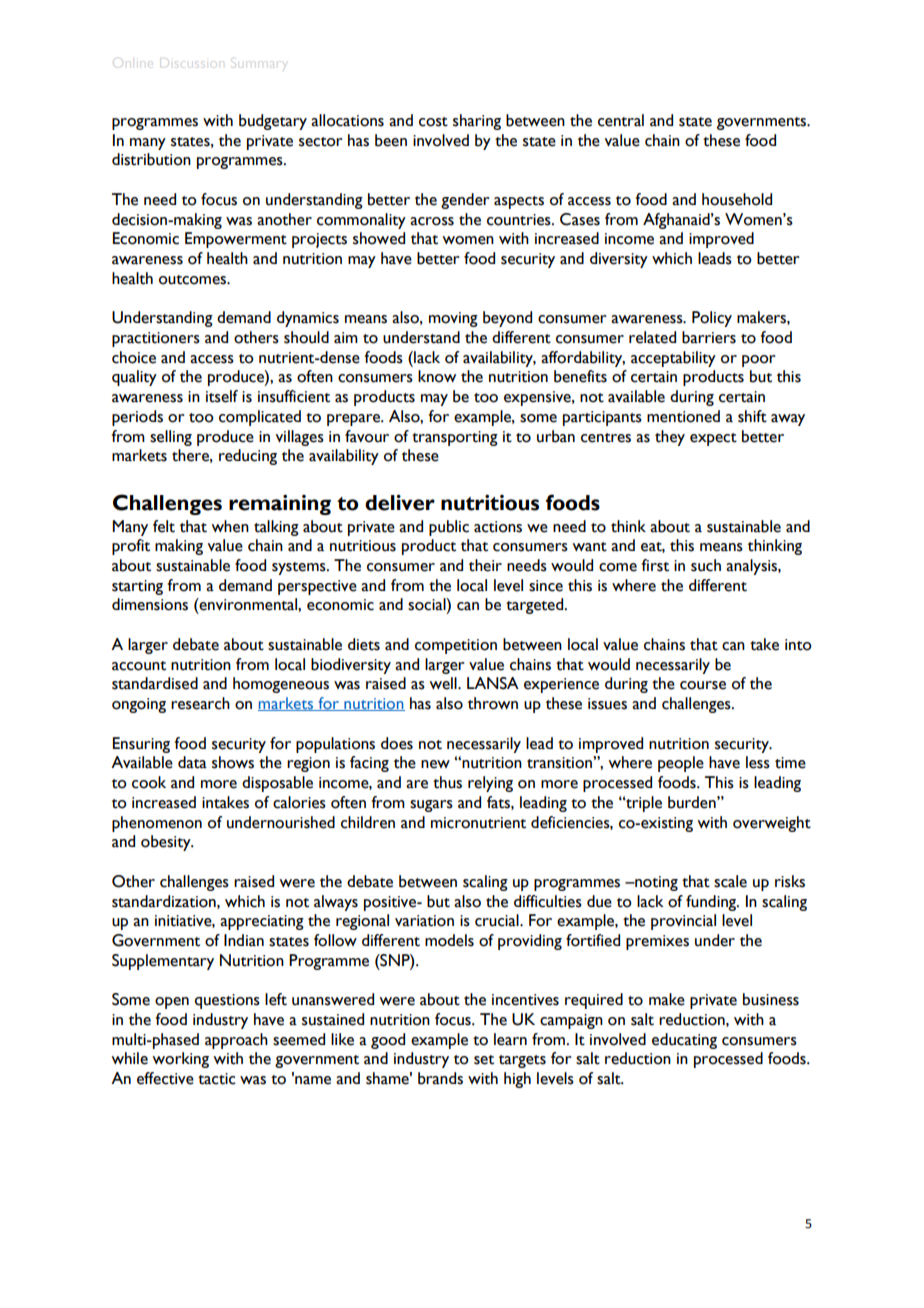 The height and width of the document is (1308, 924). What do you see at coordinates (248, 457) in the document?
I see `reducing` at bounding box center [248, 457].
